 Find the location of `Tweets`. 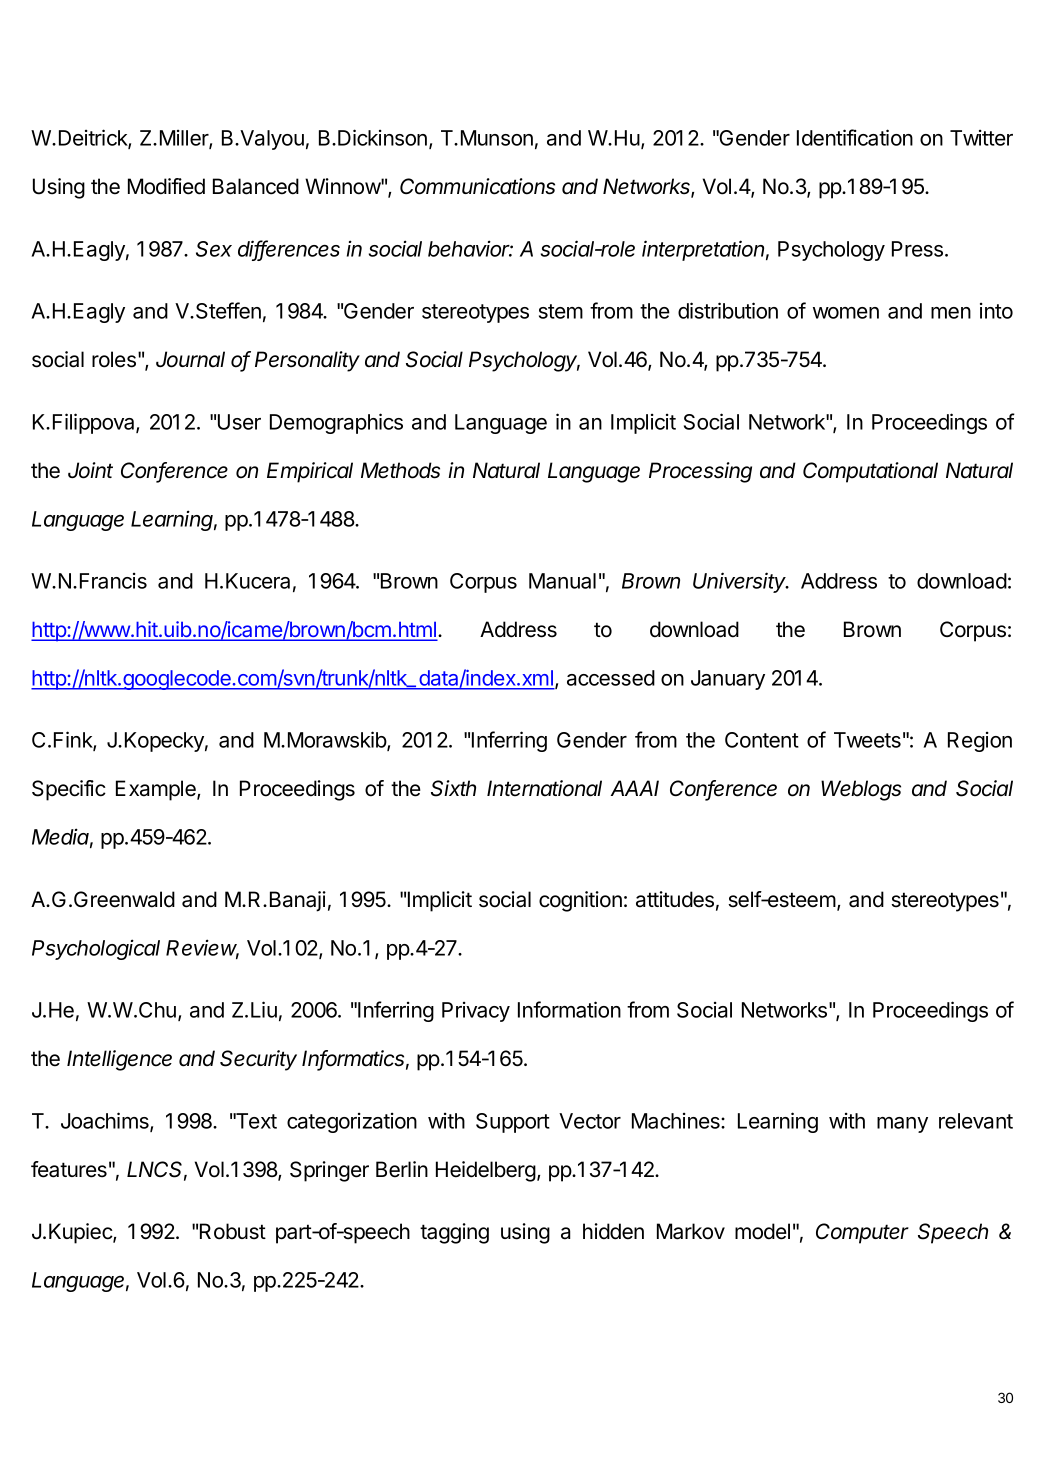

Tweets is located at coordinates (867, 740).
